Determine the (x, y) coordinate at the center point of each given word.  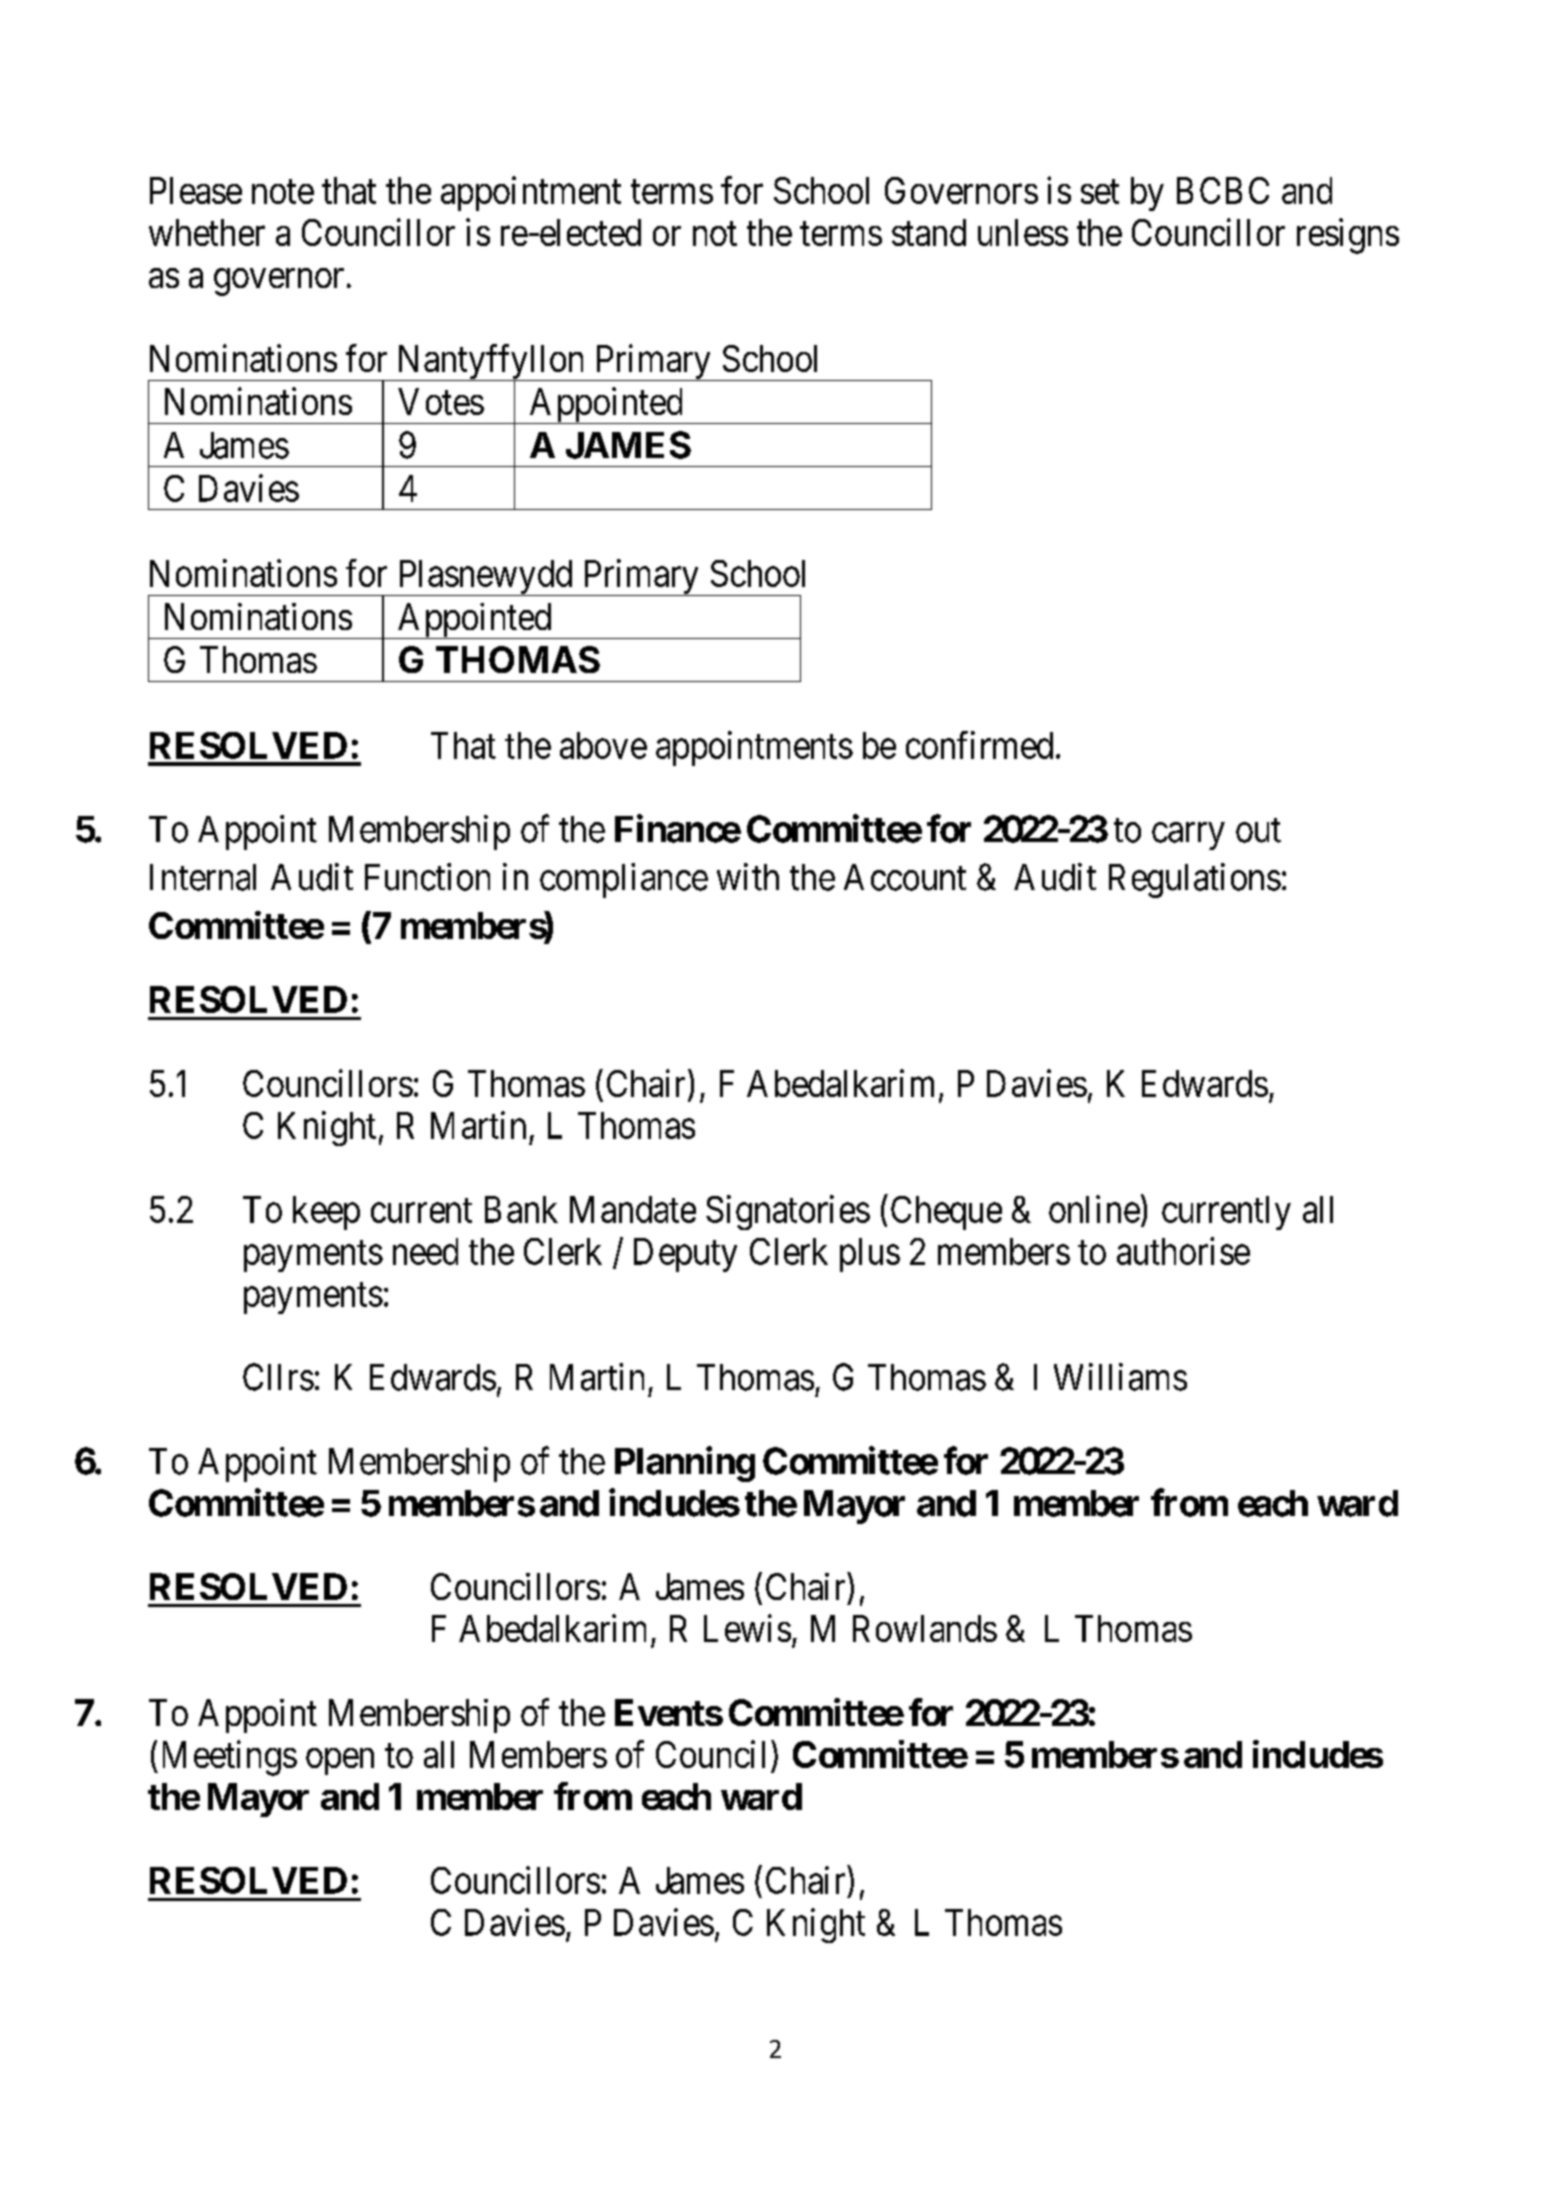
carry (1188, 836)
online (1094, 1209)
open (340, 1762)
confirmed (979, 745)
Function (427, 877)
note (283, 192)
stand (929, 232)
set (1100, 192)
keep (326, 1213)
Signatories (788, 1212)
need (425, 1251)
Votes (441, 401)
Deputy (685, 1255)
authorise (1183, 1251)
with (748, 877)
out (1258, 831)
